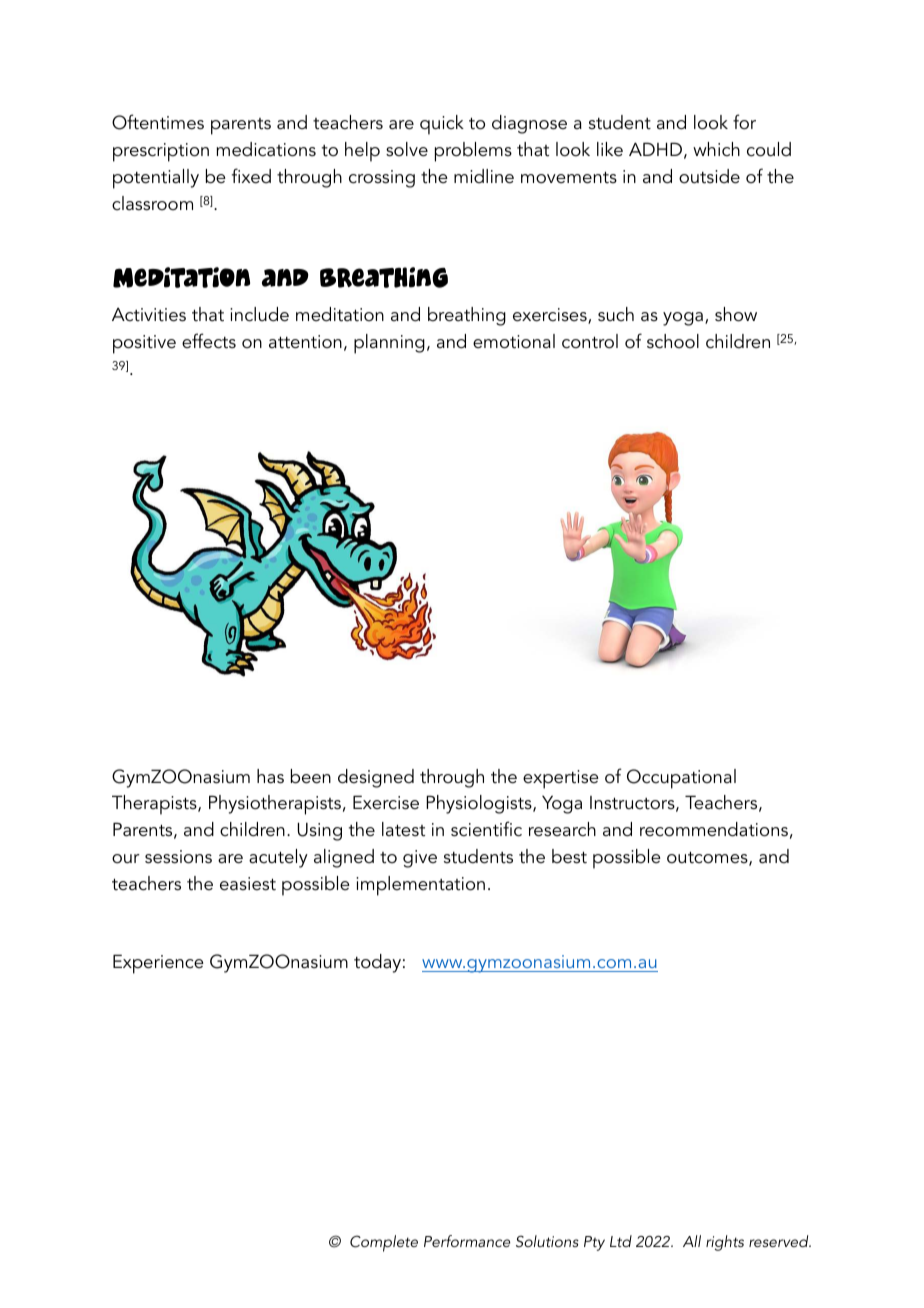 The height and width of the screenshot is (1308, 924). Describe the element at coordinates (161, 152) in the screenshot. I see `prescription` at that location.
